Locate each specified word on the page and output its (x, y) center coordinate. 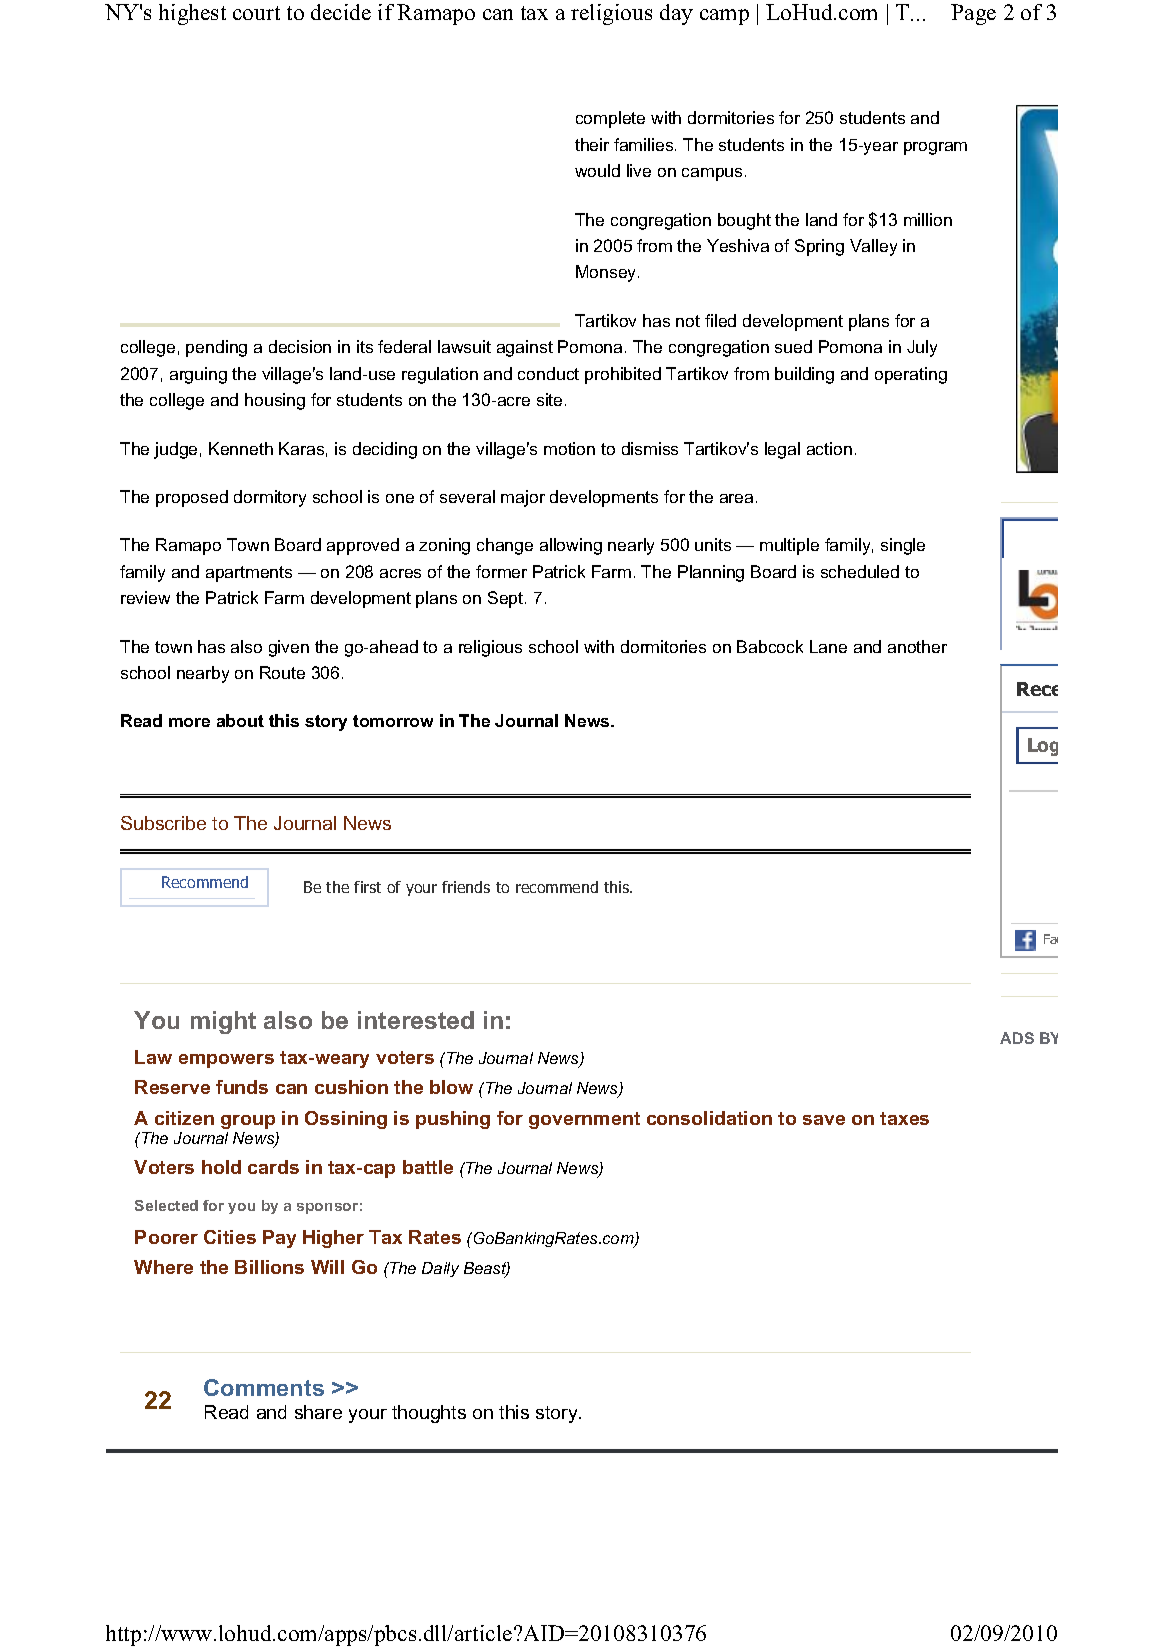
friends (466, 887)
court (256, 13)
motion (569, 448)
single (903, 546)
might (223, 1022)
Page (973, 14)
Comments (264, 1387)
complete (610, 119)
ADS (1017, 1038)
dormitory (270, 498)
